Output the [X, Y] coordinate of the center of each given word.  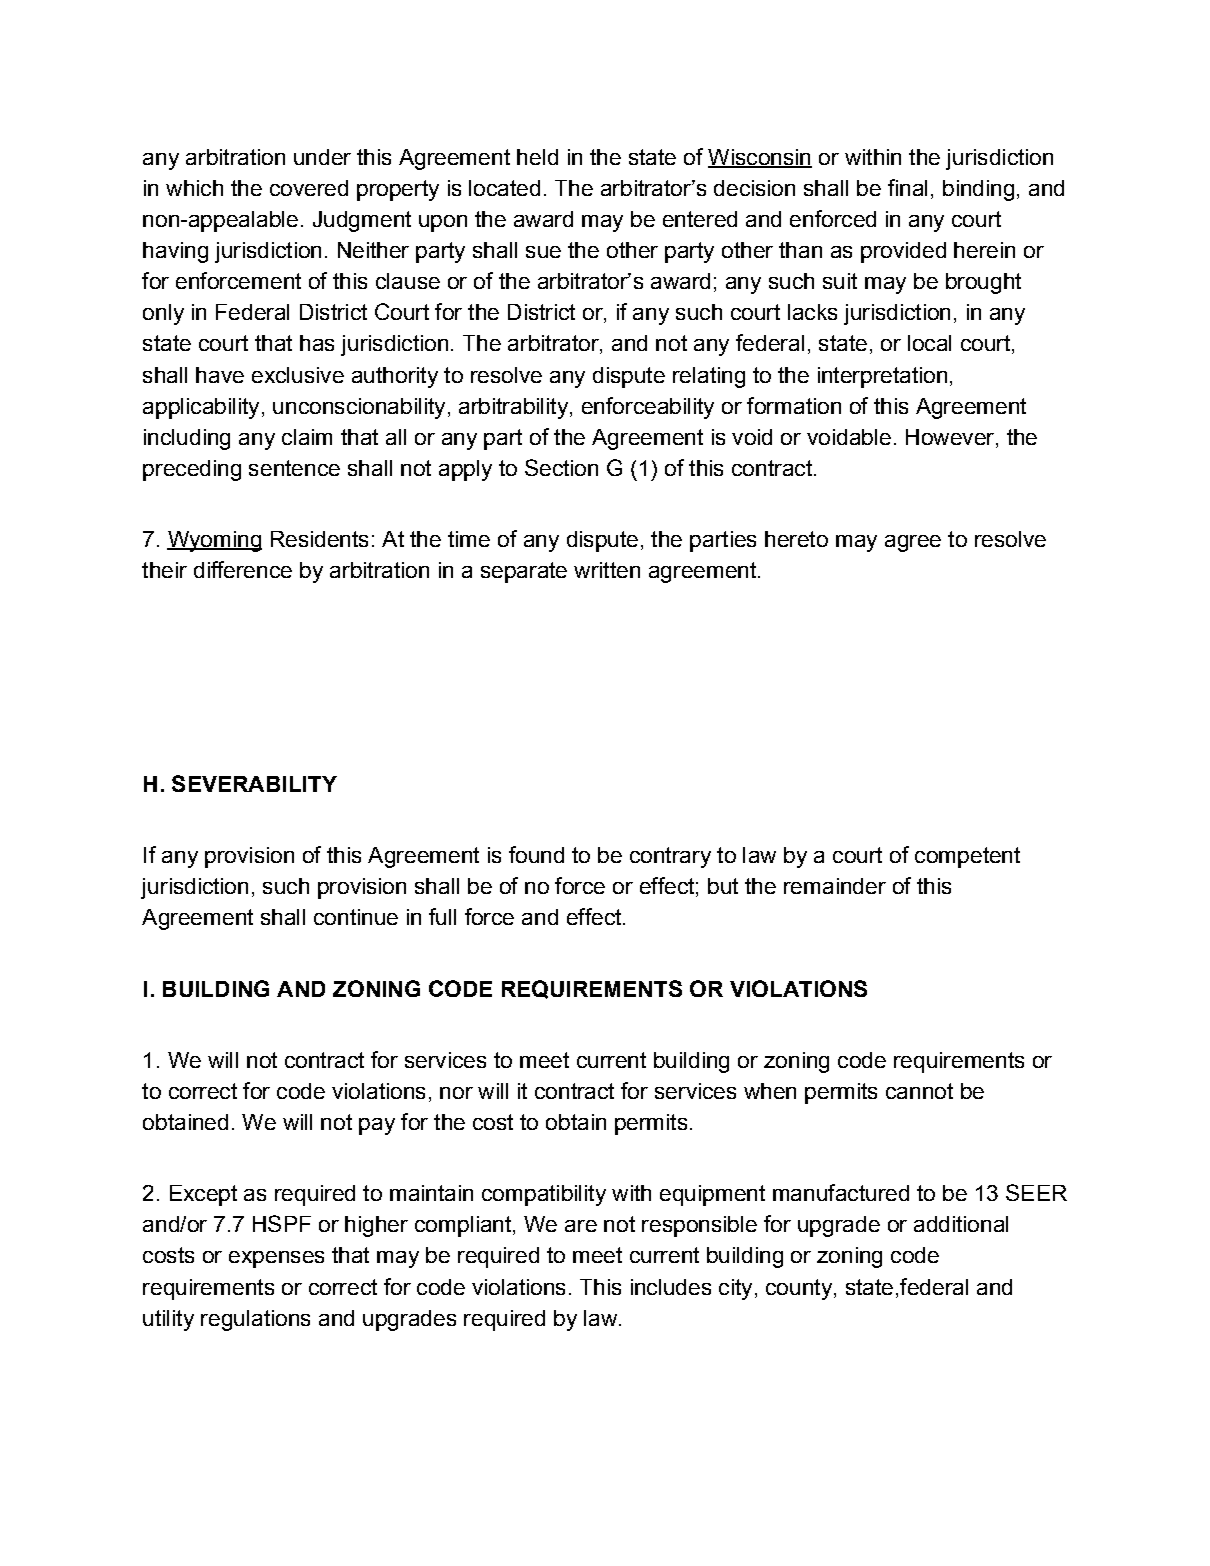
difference [243, 569]
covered [309, 188]
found [536, 854]
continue [356, 917]
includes [671, 1287]
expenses [276, 1259]
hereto [796, 539]
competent [967, 857]
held [537, 157]
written [607, 570]
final [907, 187]
